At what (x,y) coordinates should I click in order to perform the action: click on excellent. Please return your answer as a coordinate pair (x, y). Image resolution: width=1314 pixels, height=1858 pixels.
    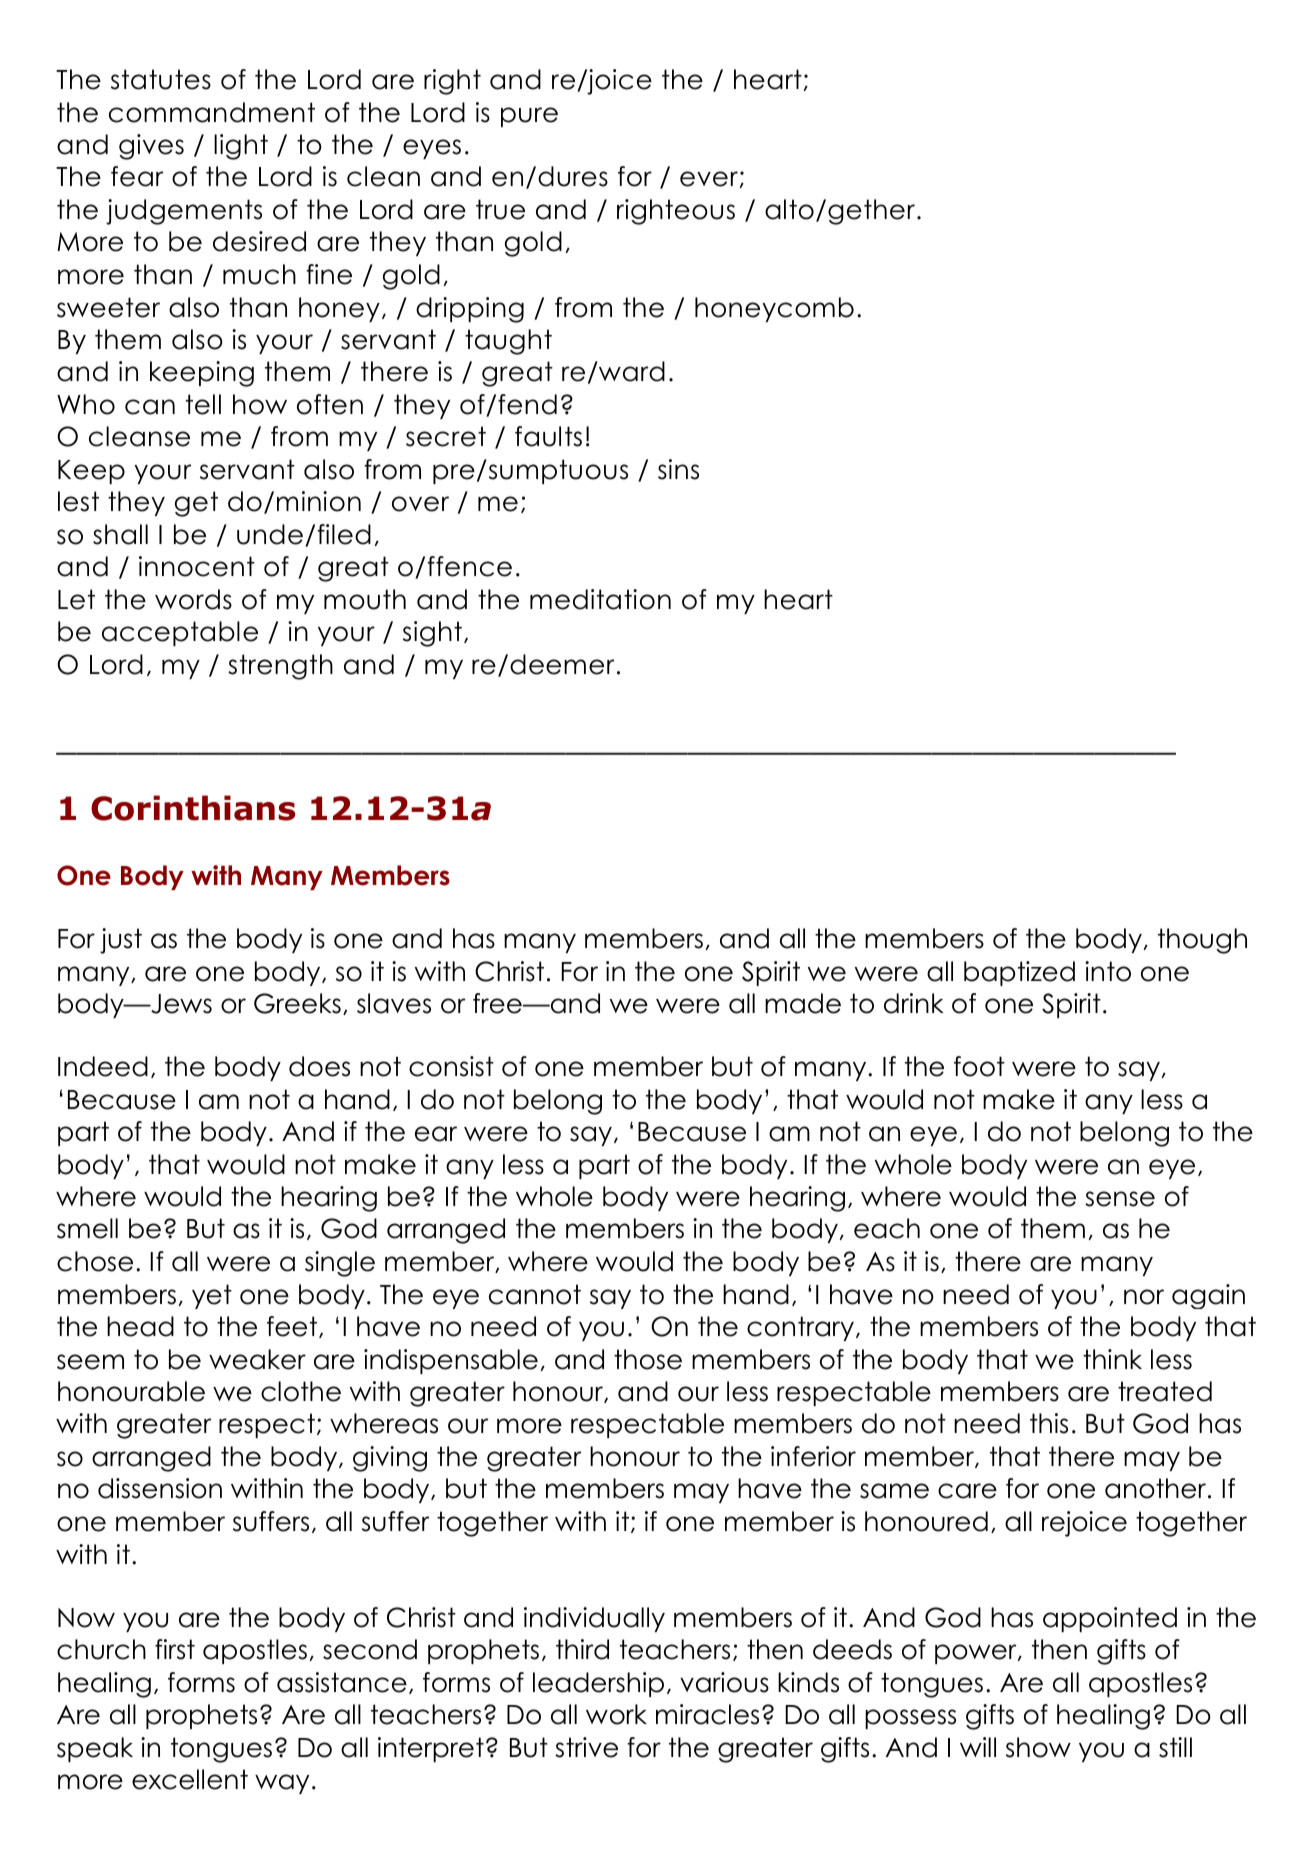
    Looking at the image, I should click on (190, 1779).
